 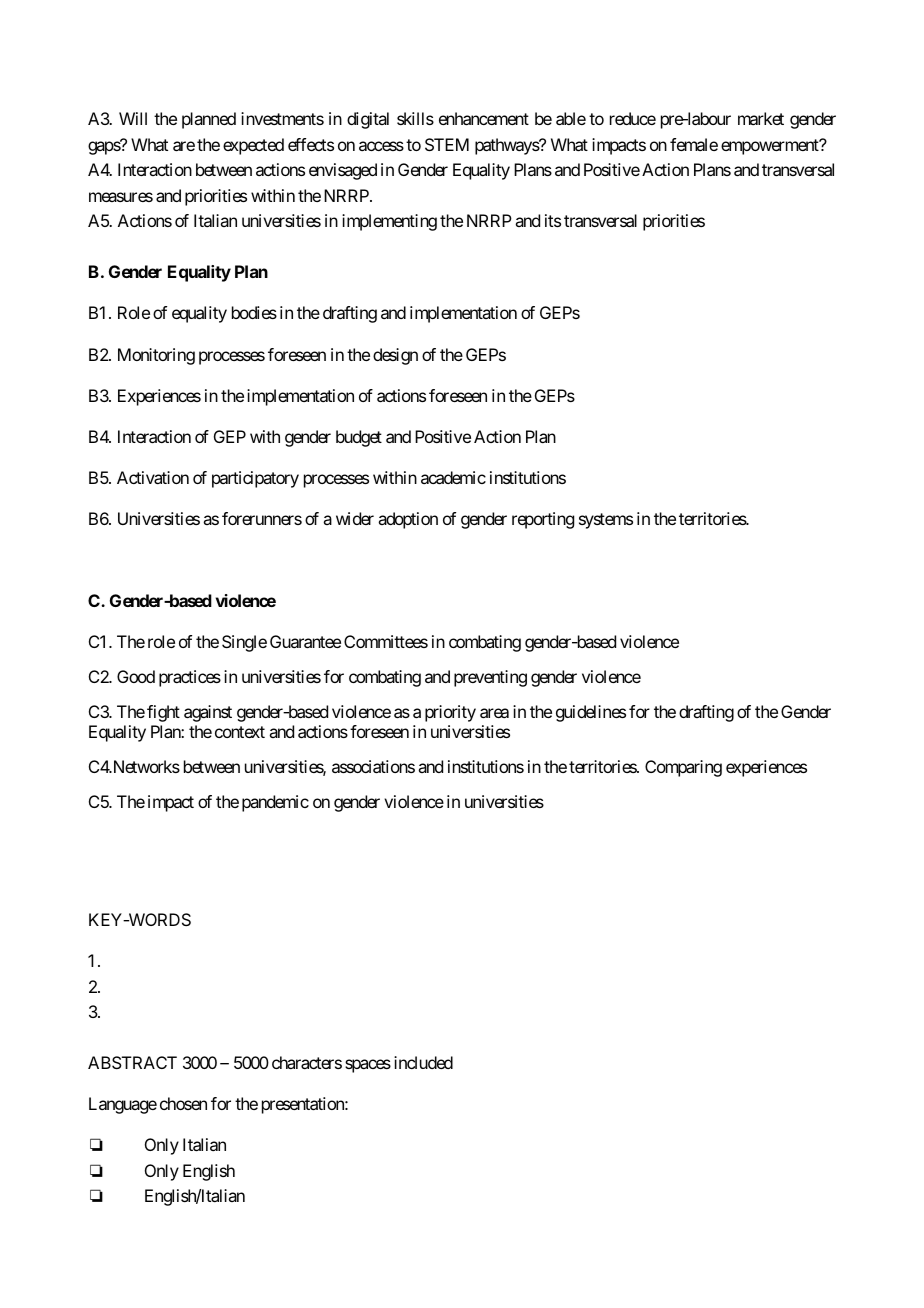 I want to click on Activation, so click(x=153, y=477).
